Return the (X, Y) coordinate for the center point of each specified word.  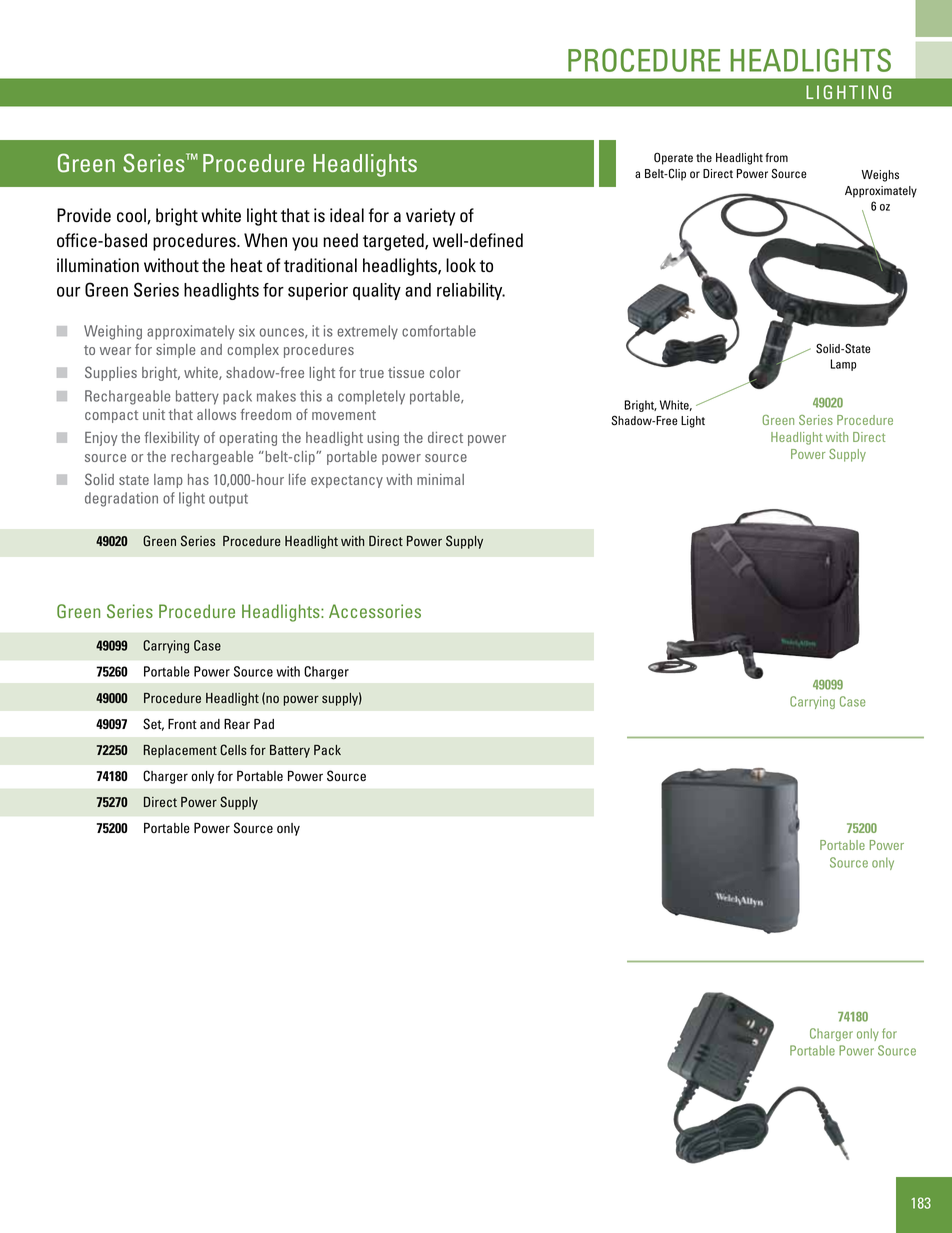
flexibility (172, 439)
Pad (264, 724)
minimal (440, 479)
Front (182, 724)
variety (430, 217)
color (445, 372)
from (776, 157)
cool (132, 216)
